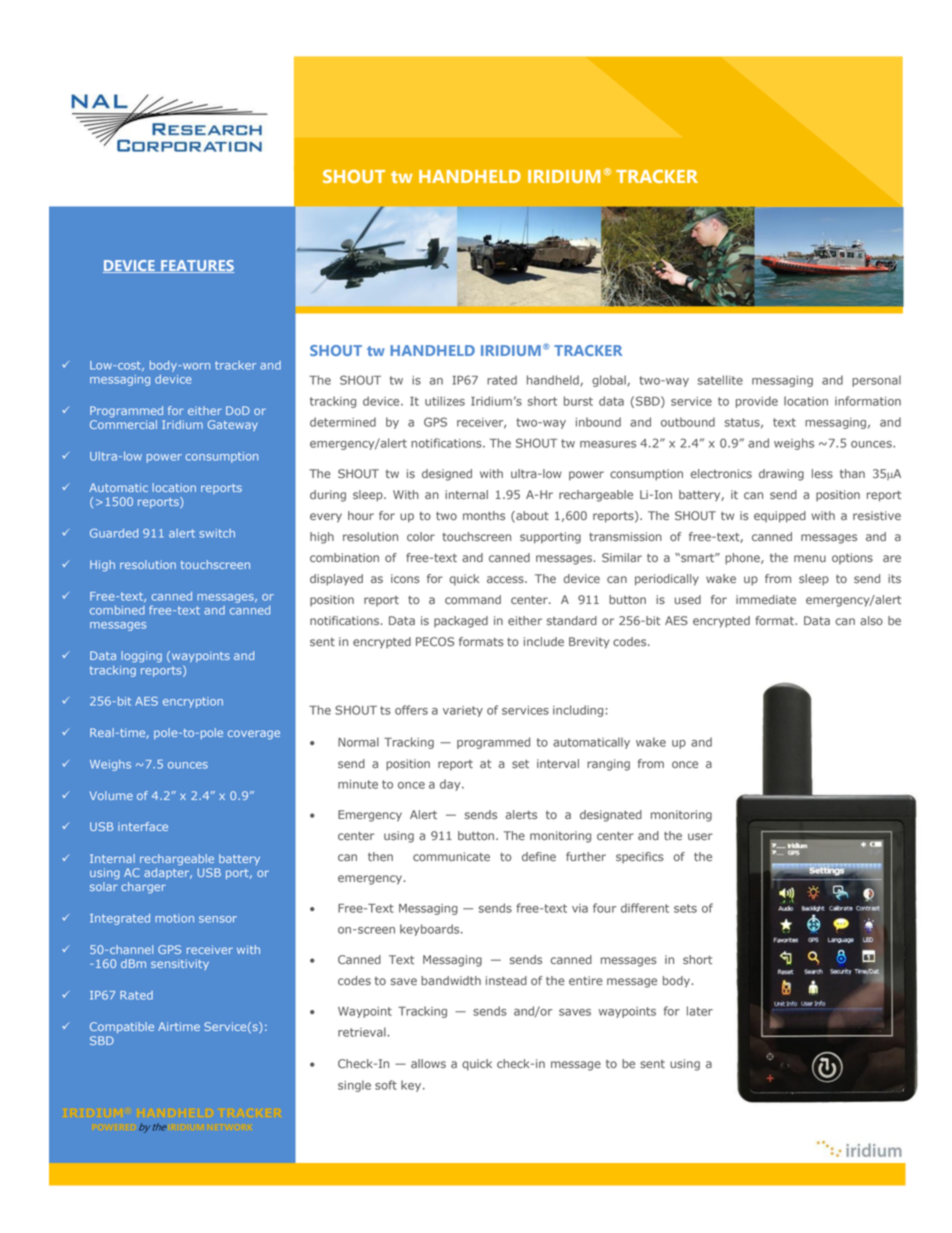  Describe the element at coordinates (447, 475) in the document. I see `designed` at that location.
